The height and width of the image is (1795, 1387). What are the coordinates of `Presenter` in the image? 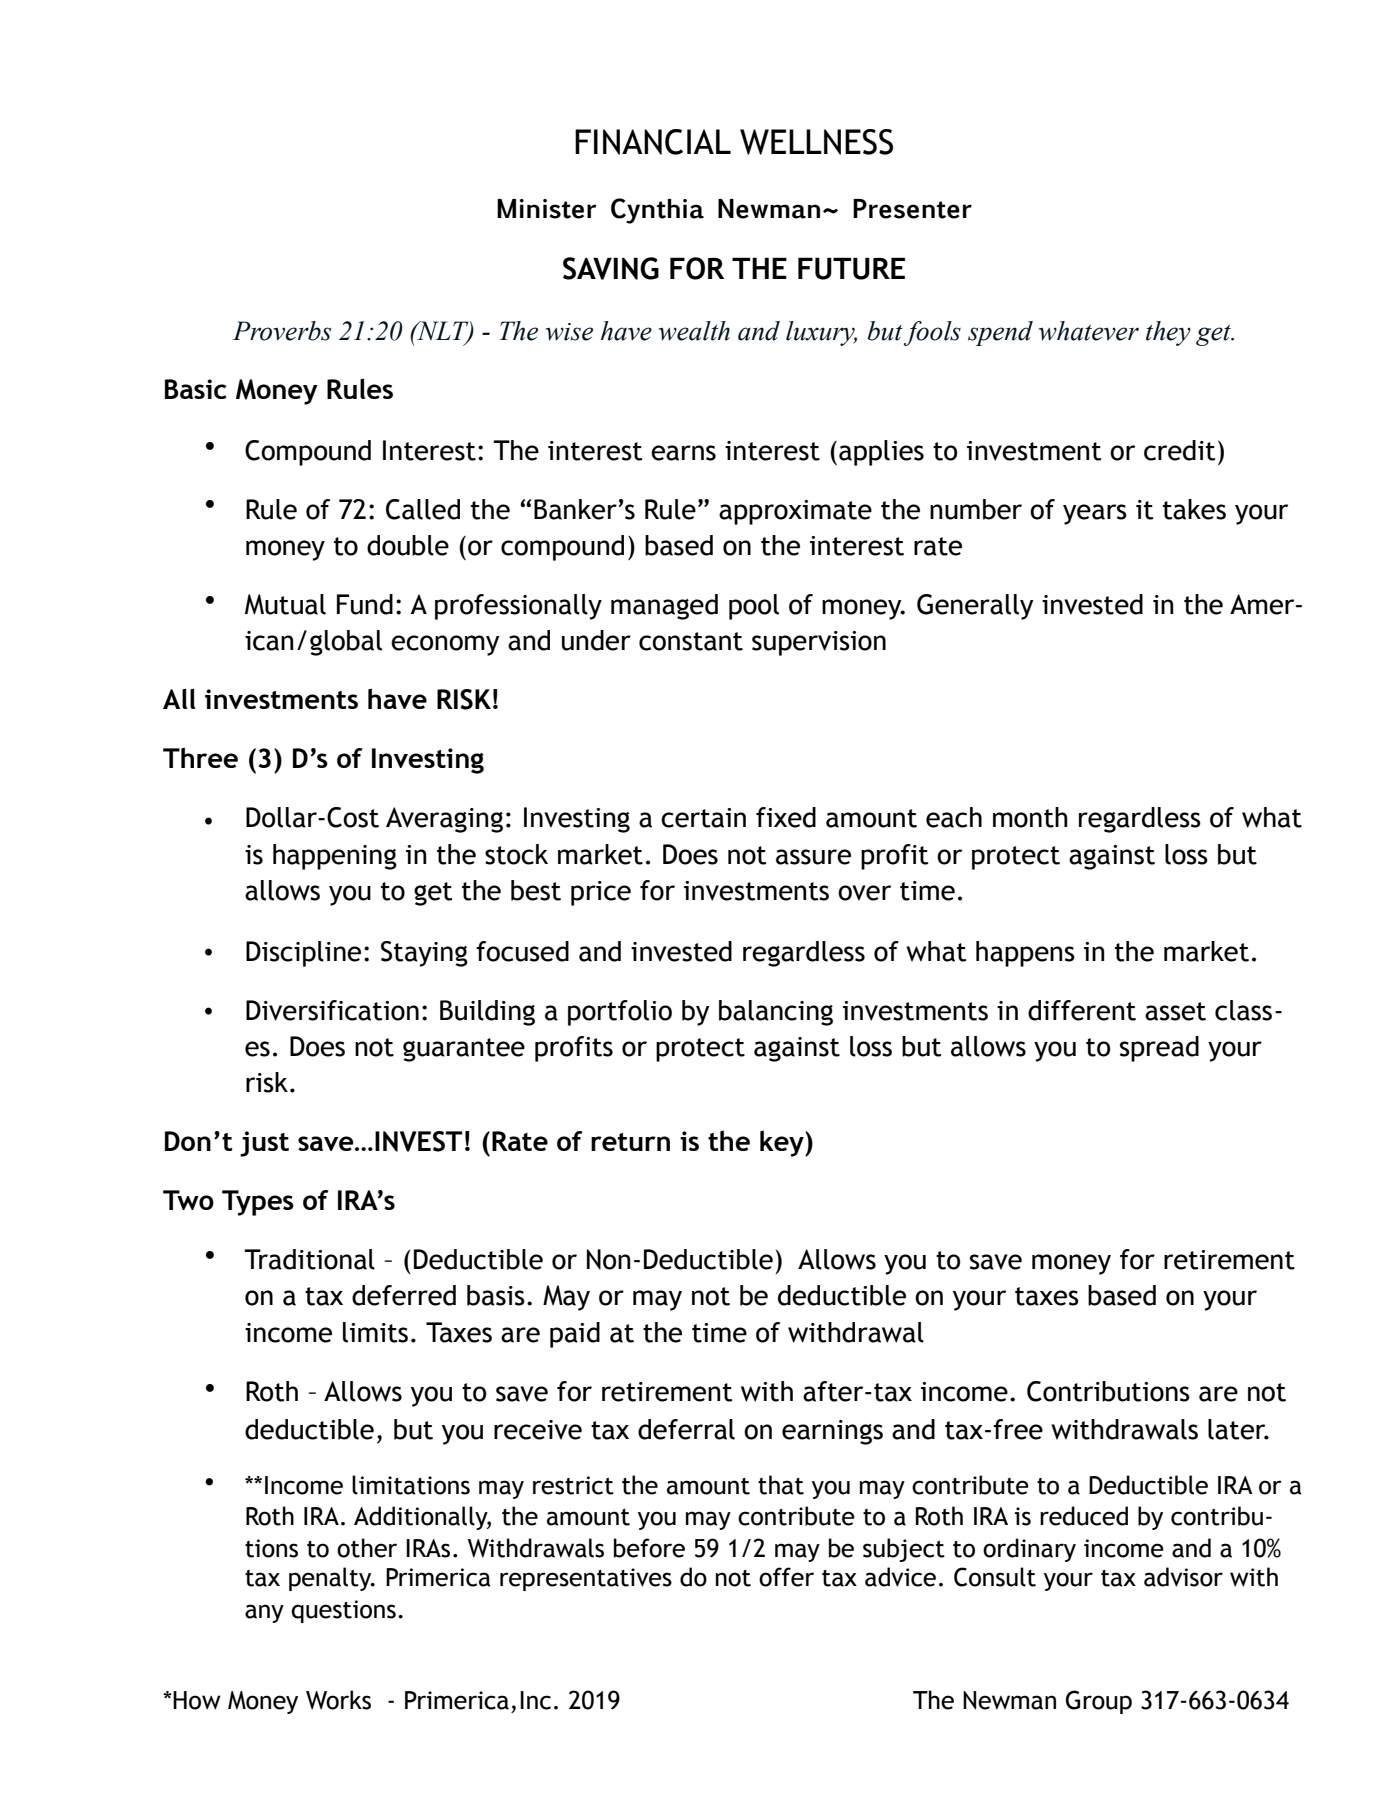 It's located at (912, 209).
